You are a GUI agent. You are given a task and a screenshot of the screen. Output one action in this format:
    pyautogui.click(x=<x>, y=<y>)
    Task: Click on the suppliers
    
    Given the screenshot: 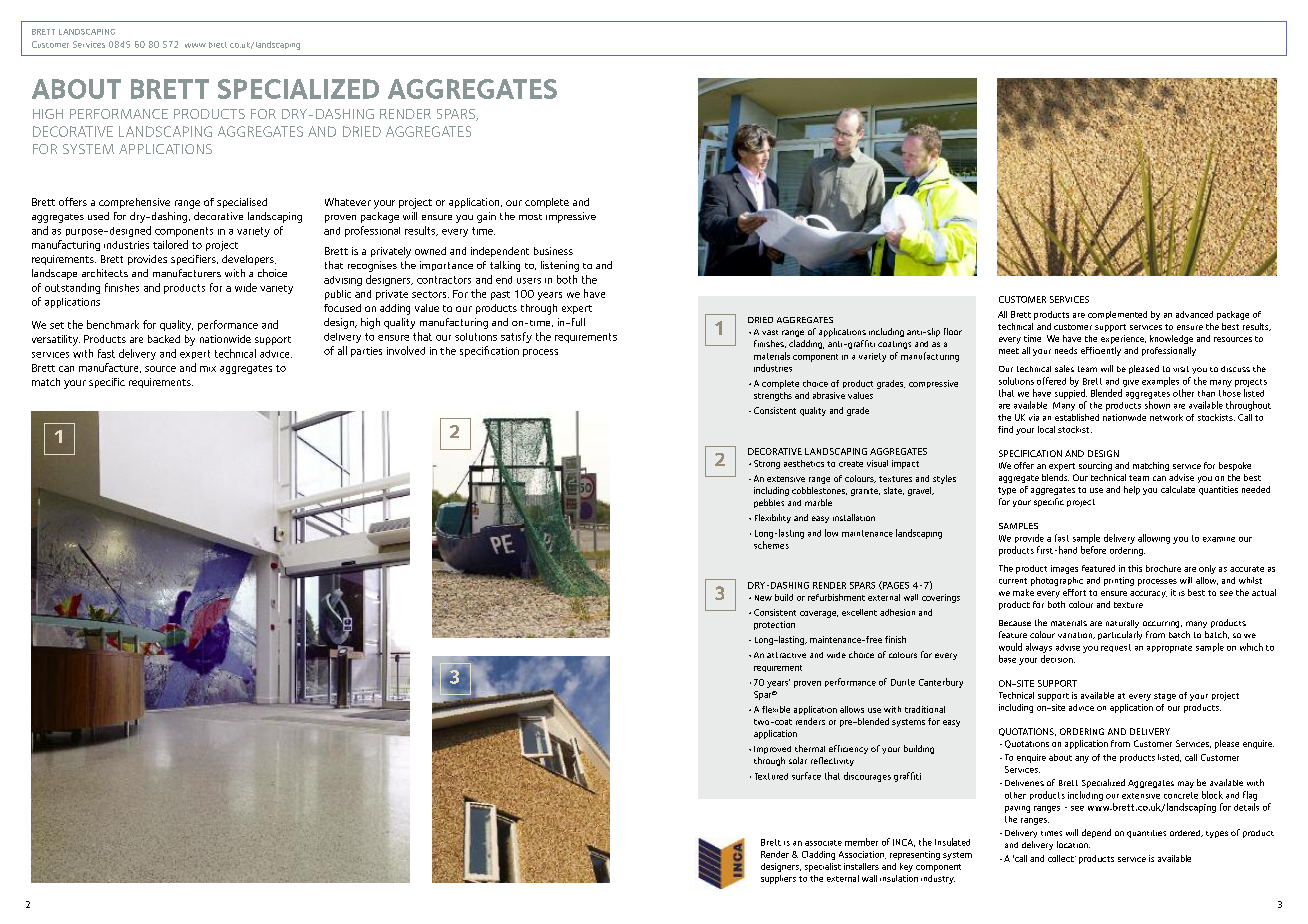 What is the action you would take?
    pyautogui.click(x=778, y=879)
